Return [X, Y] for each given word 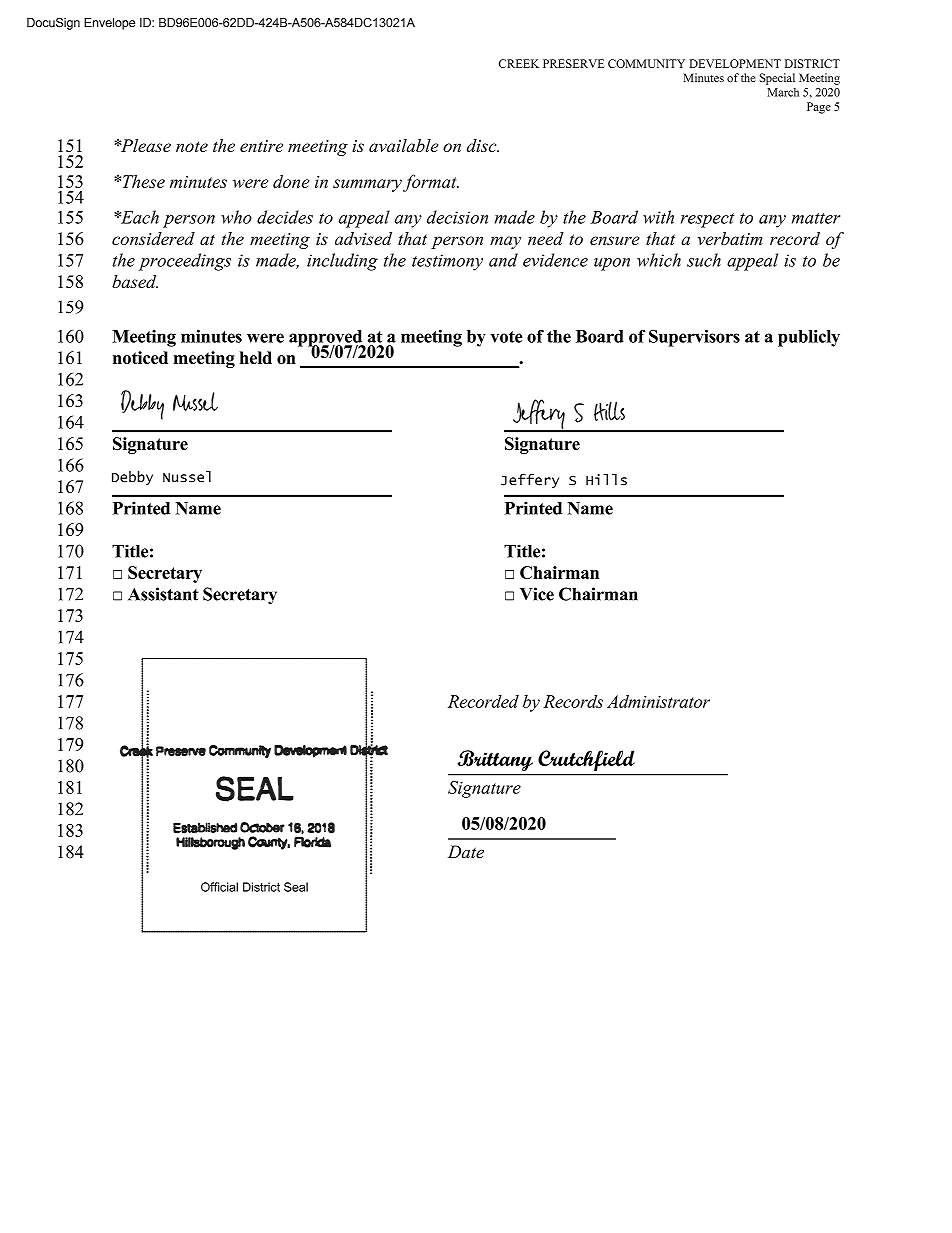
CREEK [519, 63]
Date [466, 852]
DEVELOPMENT [735, 63]
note [192, 146]
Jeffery [530, 481]
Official [219, 887]
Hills [606, 480]
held [256, 357]
